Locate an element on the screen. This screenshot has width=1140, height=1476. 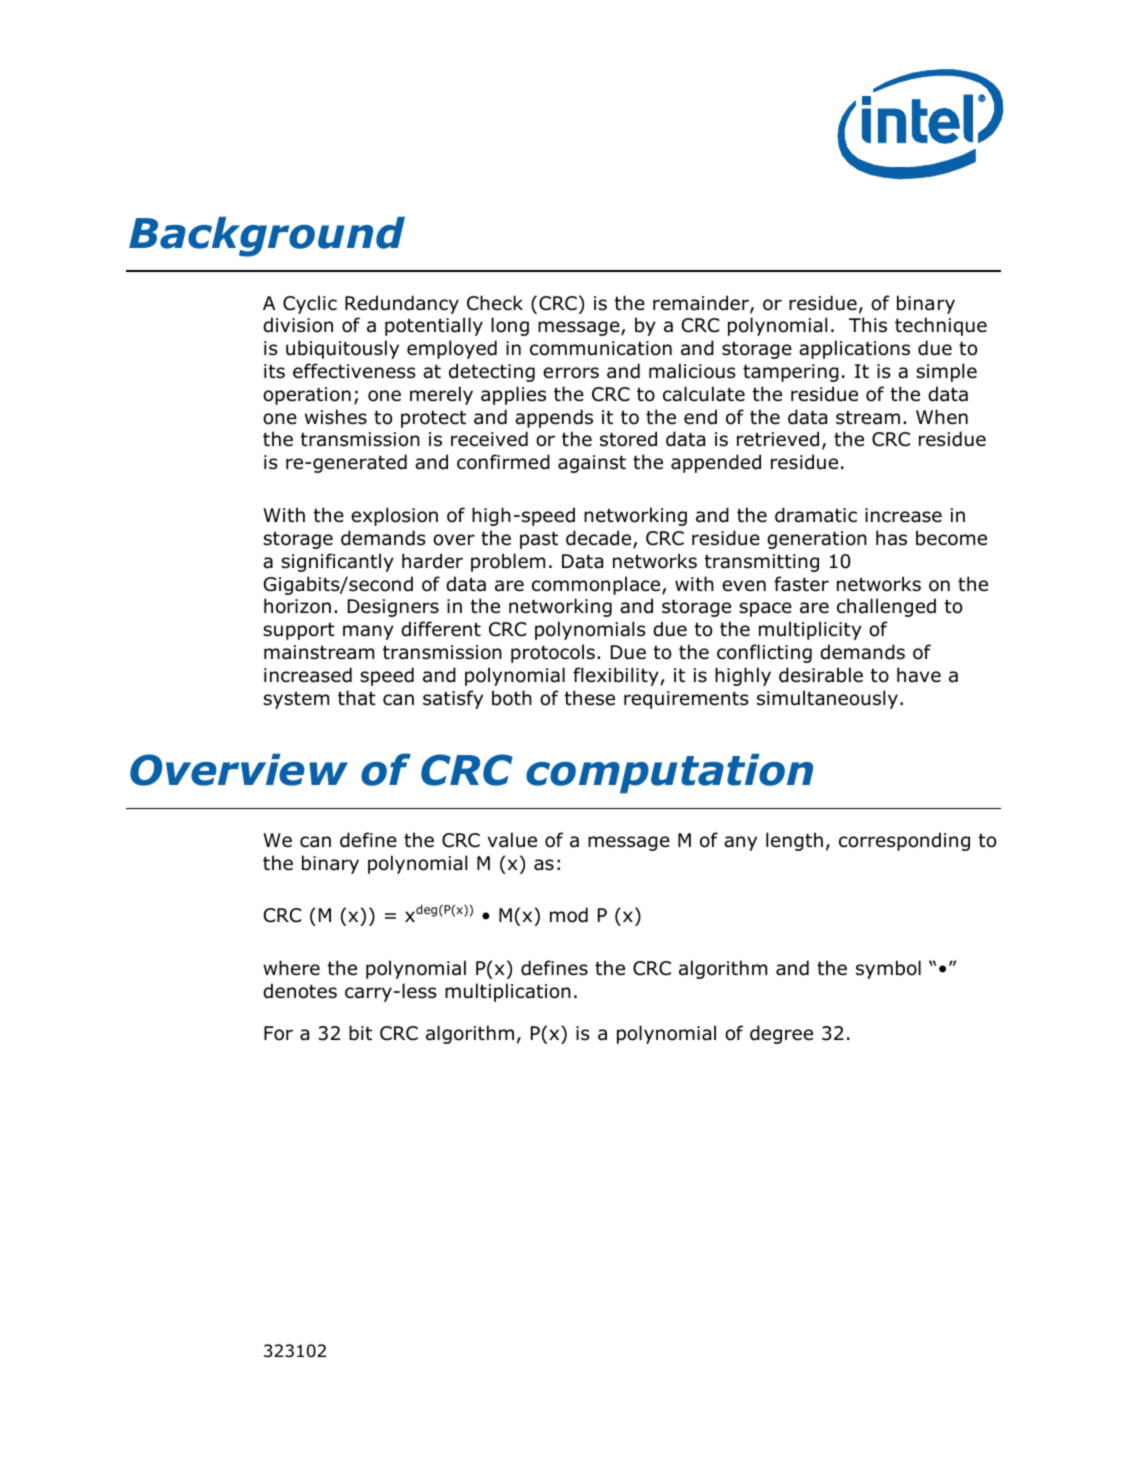
Cyclic is located at coordinates (310, 304).
